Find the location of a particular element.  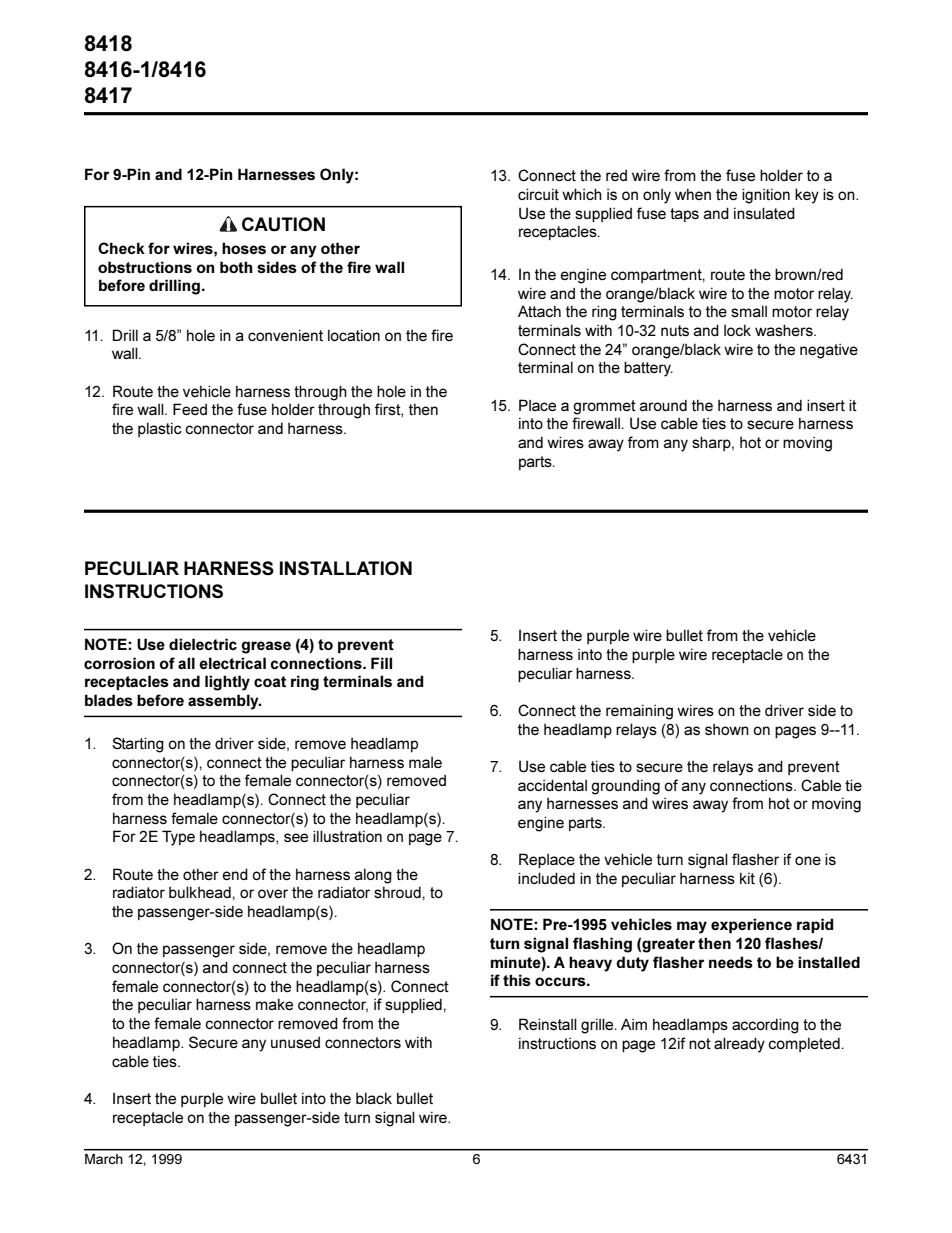

shown is located at coordinates (727, 729).
